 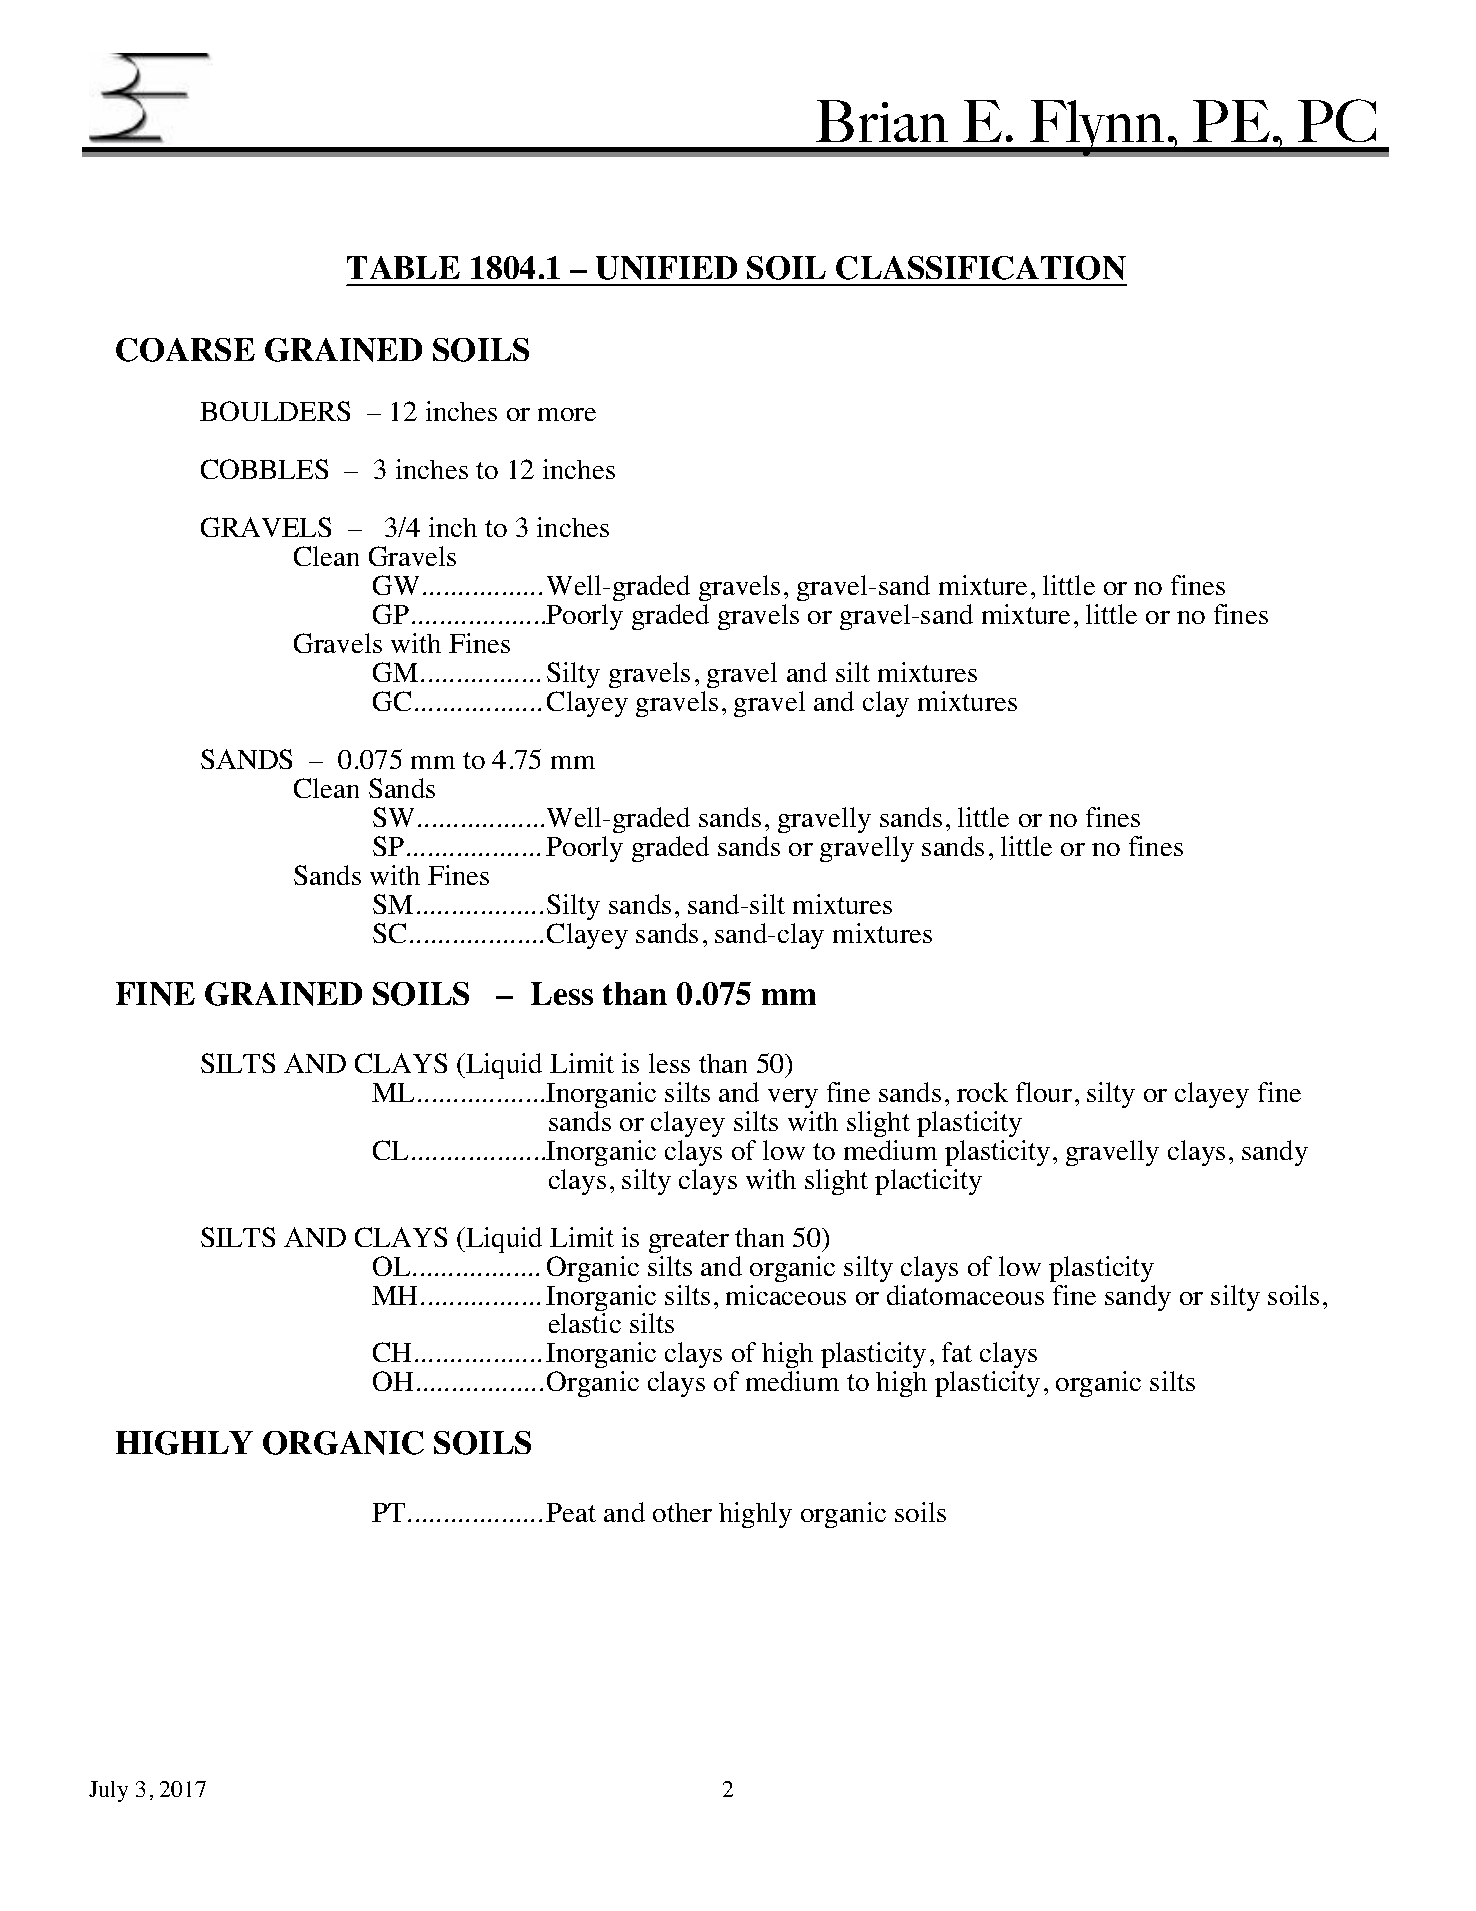 I want to click on Brian, so click(x=882, y=121).
